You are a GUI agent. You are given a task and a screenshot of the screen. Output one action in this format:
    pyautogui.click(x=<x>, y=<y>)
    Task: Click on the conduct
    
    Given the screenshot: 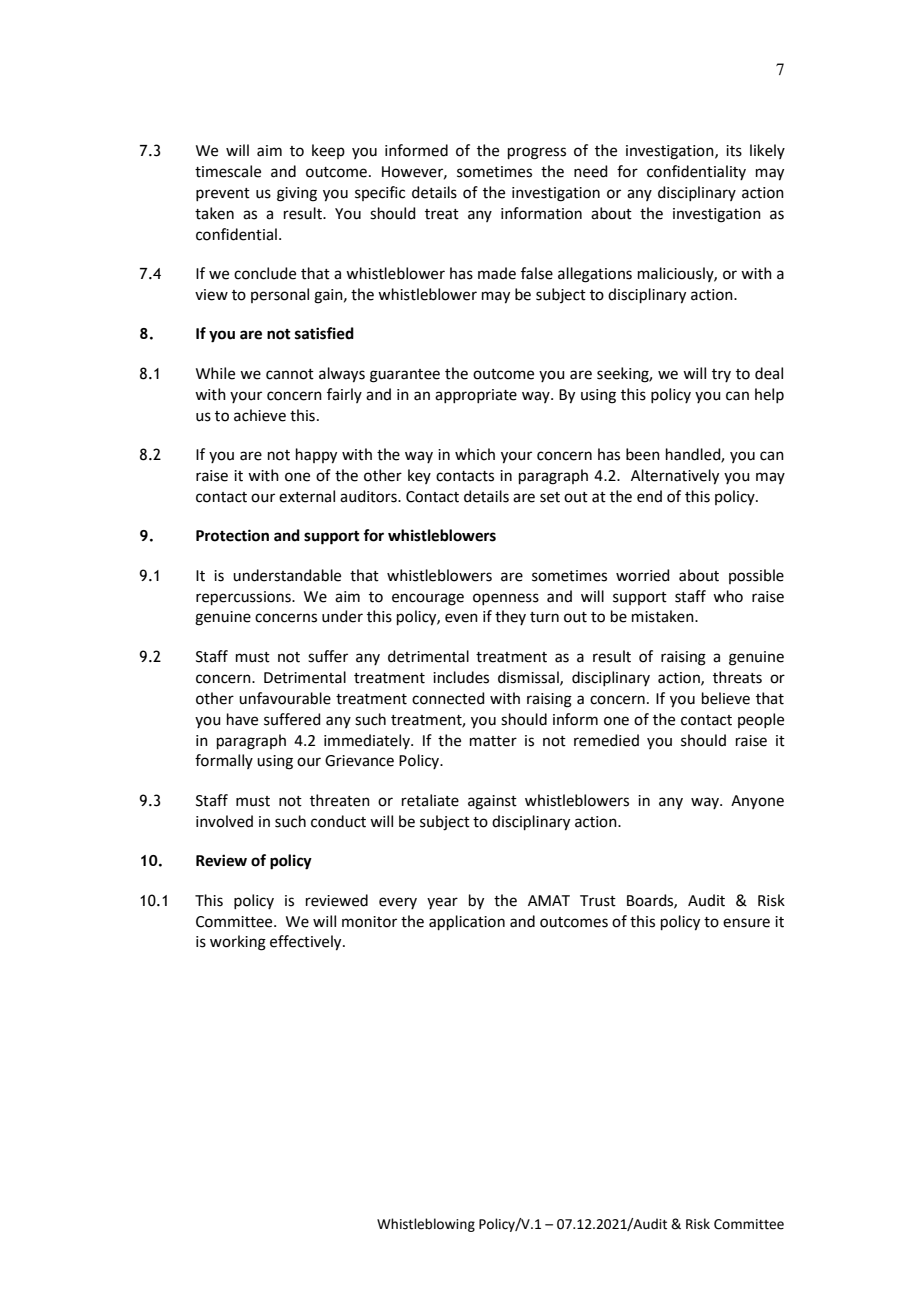 What is the action you would take?
    pyautogui.click(x=338, y=821)
